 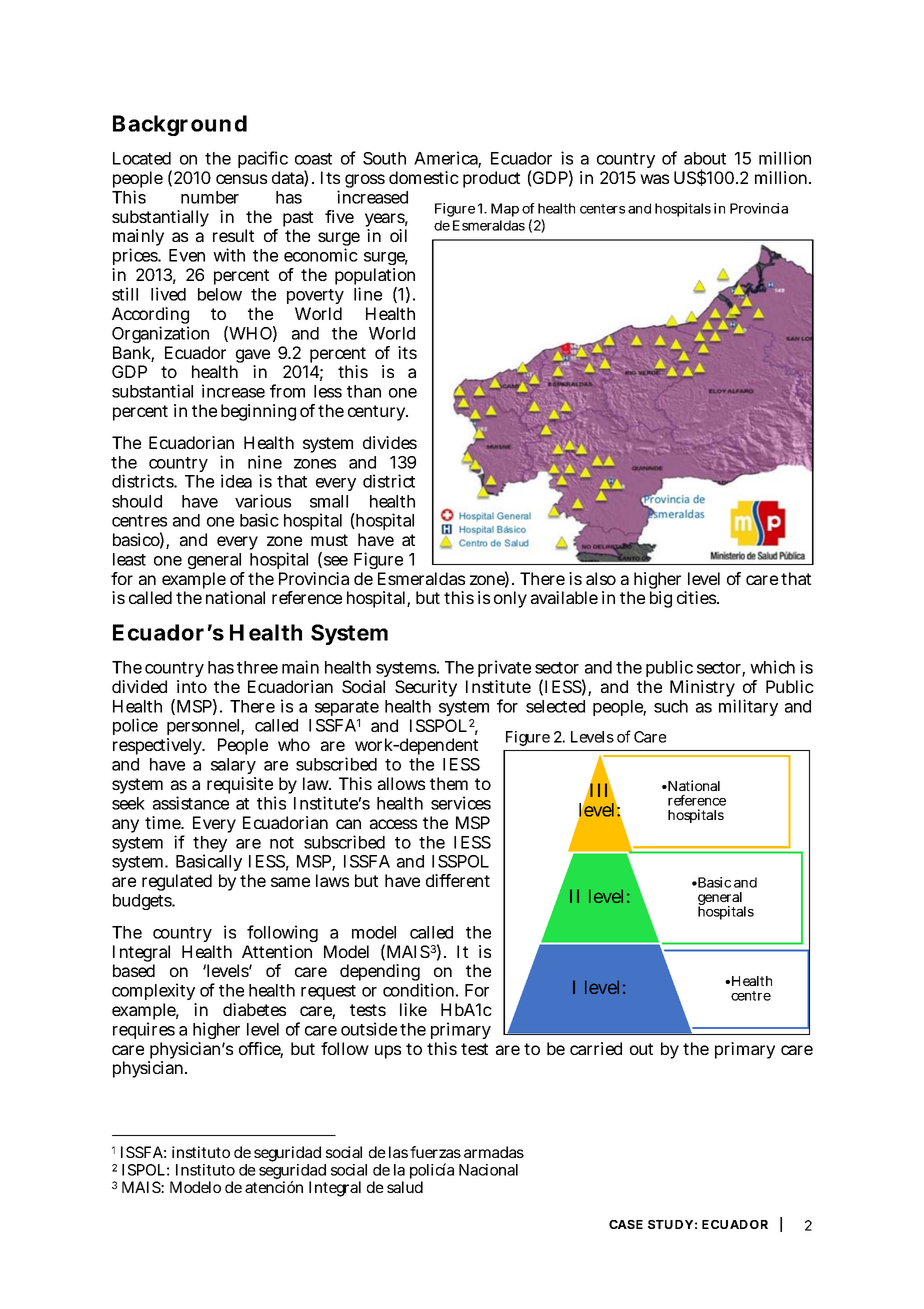 I want to click on such, so click(x=671, y=706).
